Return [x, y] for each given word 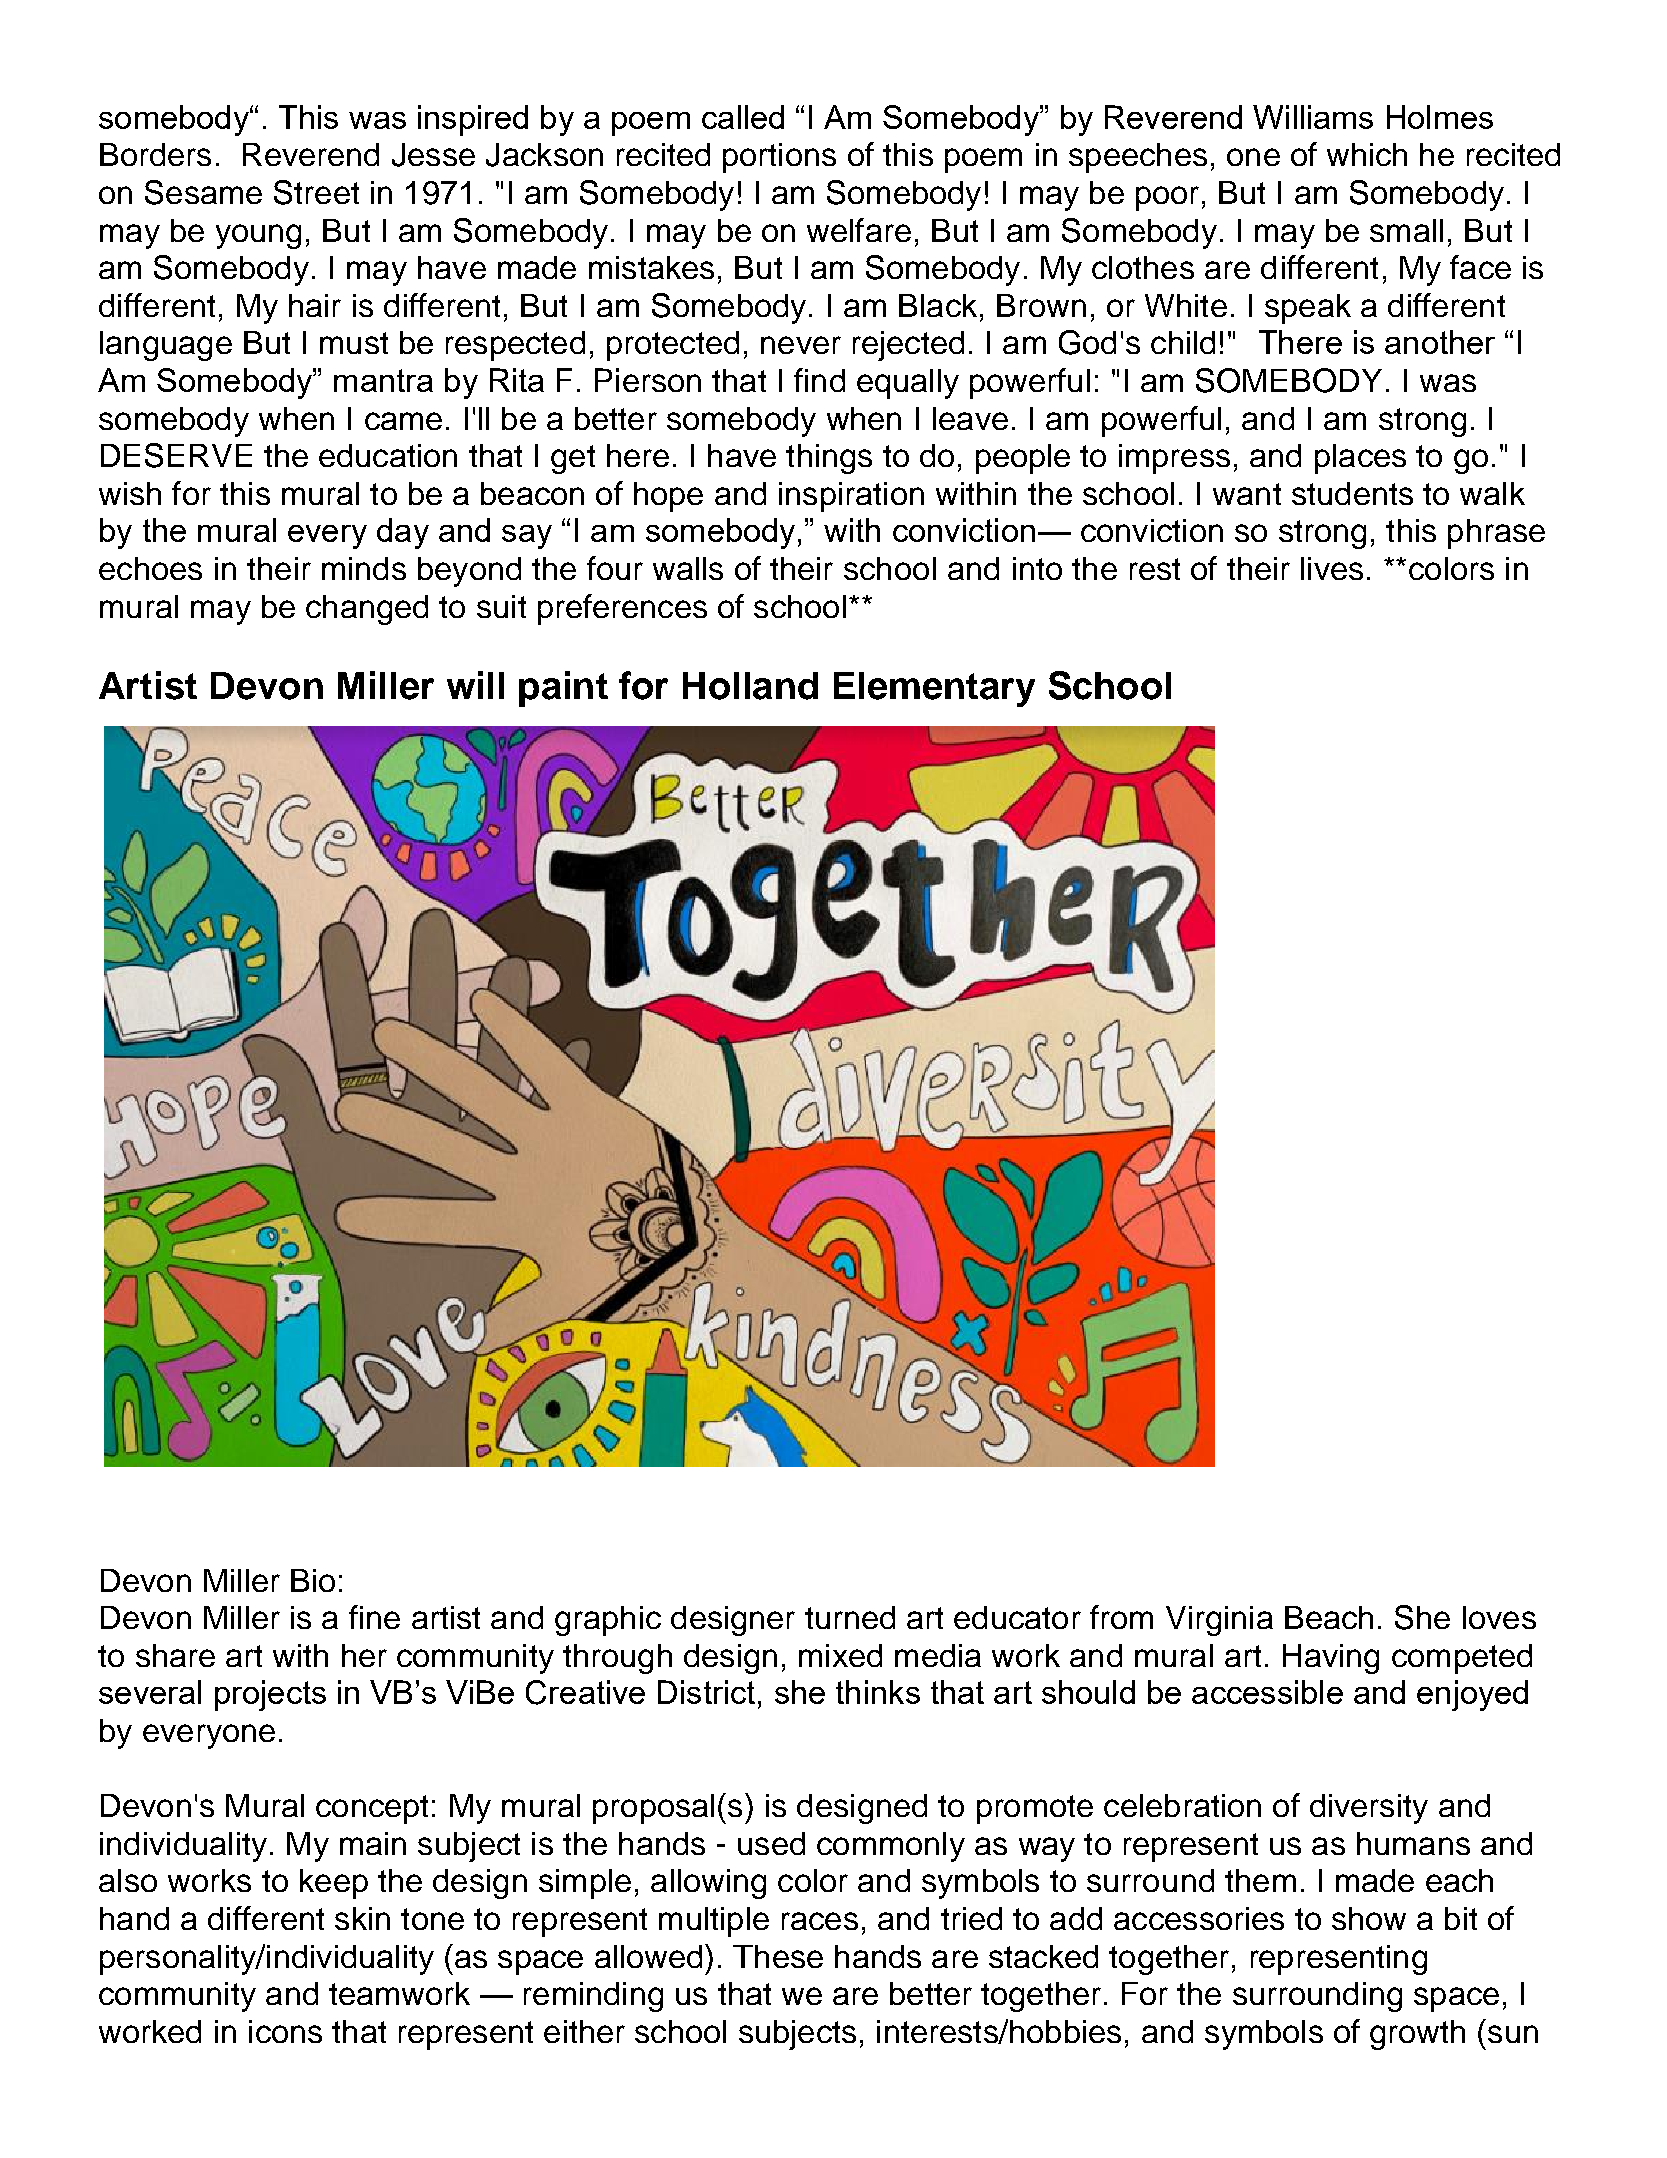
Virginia [1219, 1621]
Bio [313, 1580]
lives [1332, 568]
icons [285, 2031]
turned [850, 1617]
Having [1331, 1659]
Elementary [934, 689]
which [1367, 154]
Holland [750, 686]
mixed [840, 1655]
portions [779, 158]
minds [364, 568]
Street [316, 192]
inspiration [851, 497]
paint [563, 689]
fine [374, 1617]
